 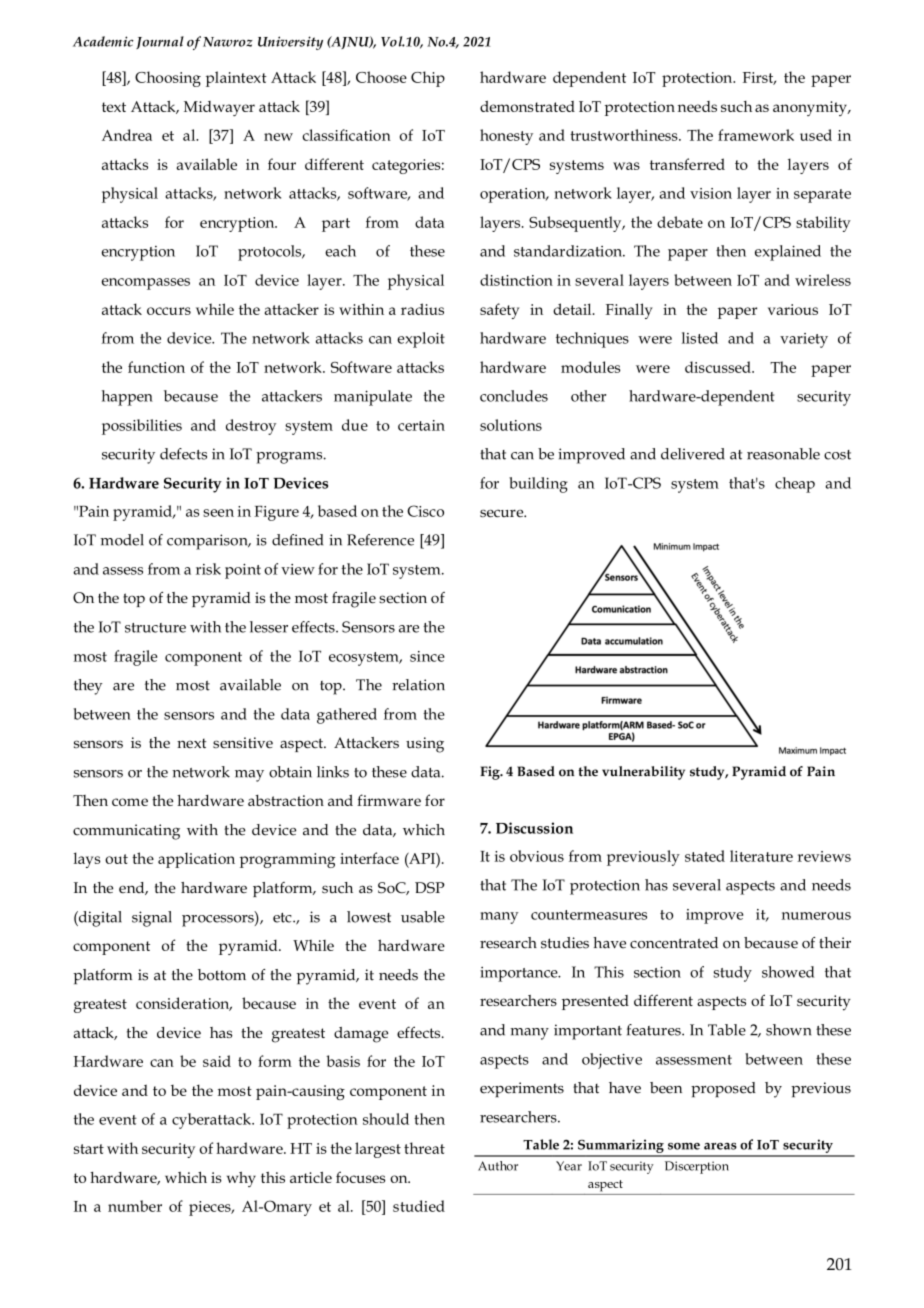 I want to click on structure, so click(x=155, y=628).
